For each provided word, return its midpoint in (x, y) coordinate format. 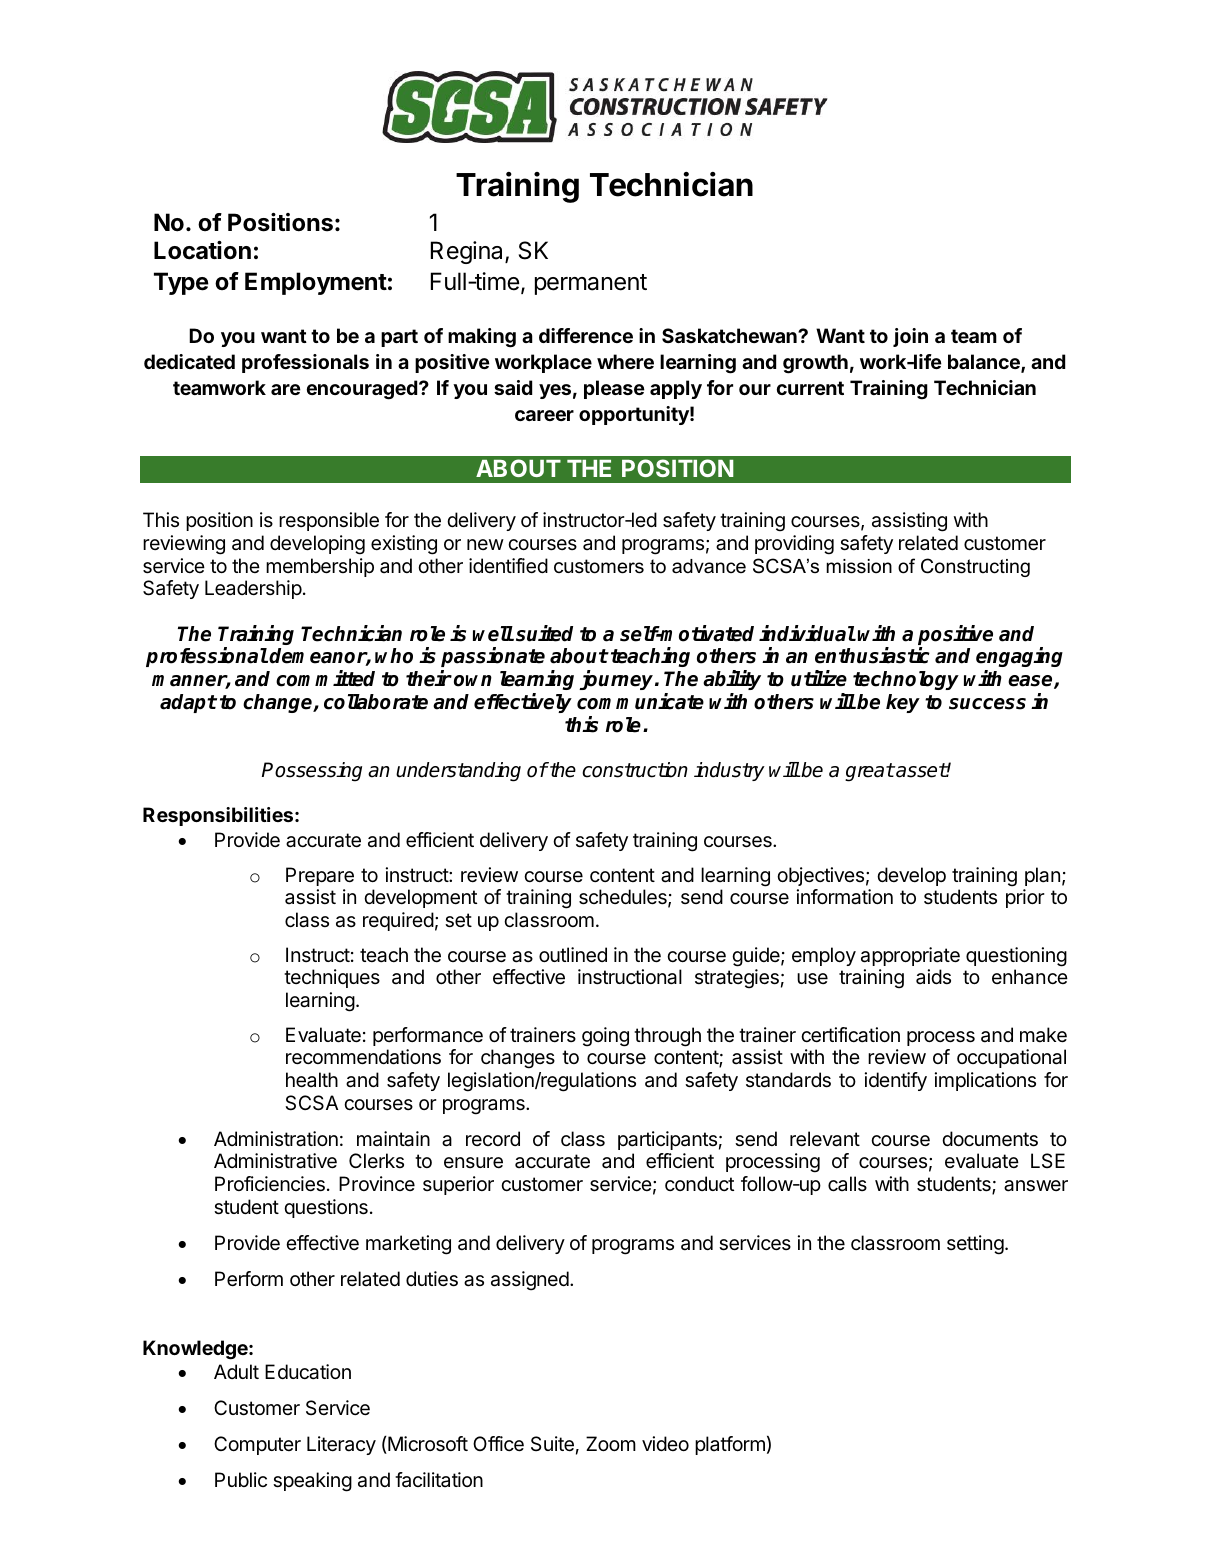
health (312, 1080)
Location (202, 250)
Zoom (611, 1443)
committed (325, 678)
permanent (591, 284)
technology (906, 680)
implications (985, 1081)
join (910, 337)
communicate (640, 701)
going (605, 1037)
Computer (257, 1445)
